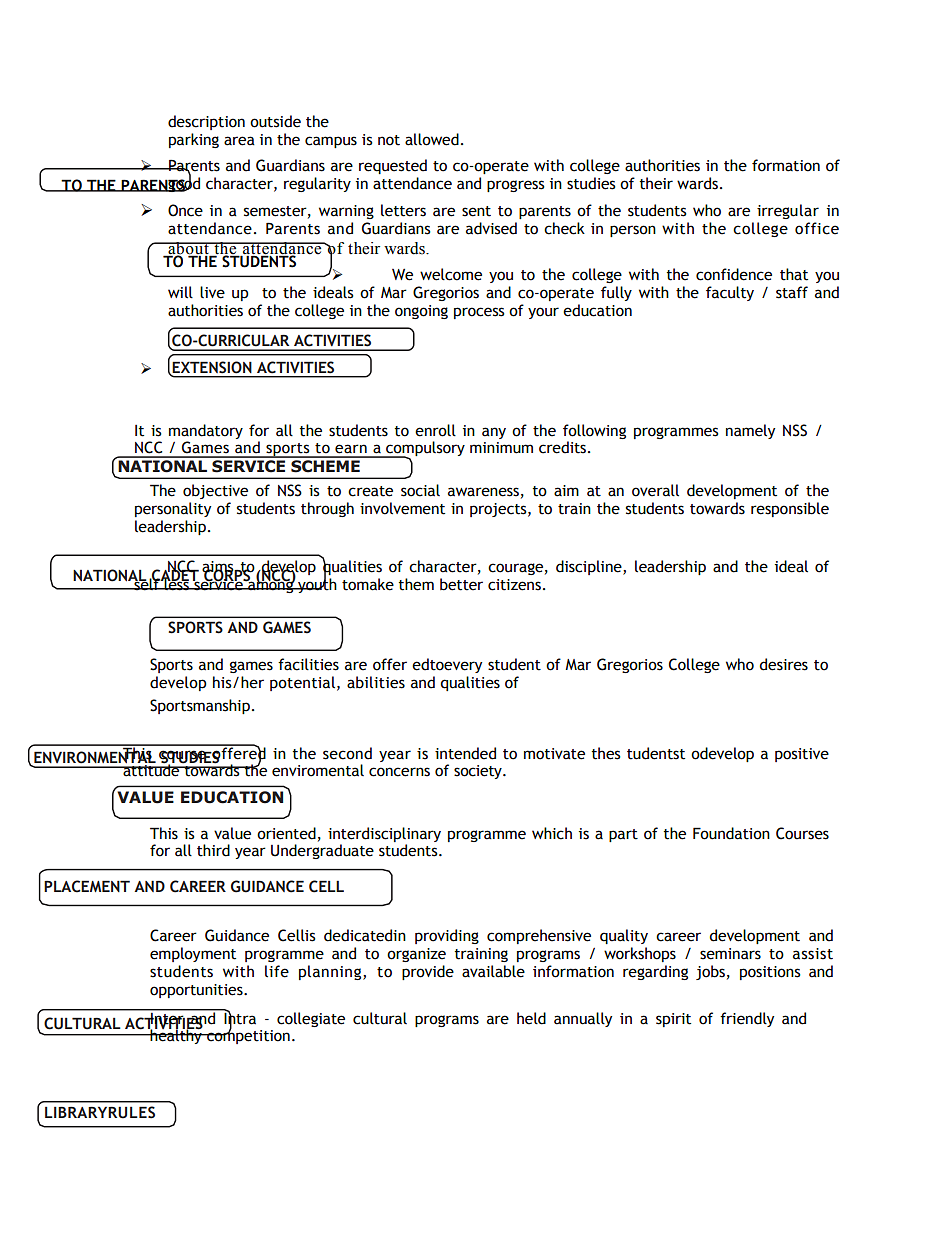  What do you see at coordinates (788, 211) in the screenshot?
I see `irregular` at bounding box center [788, 211].
